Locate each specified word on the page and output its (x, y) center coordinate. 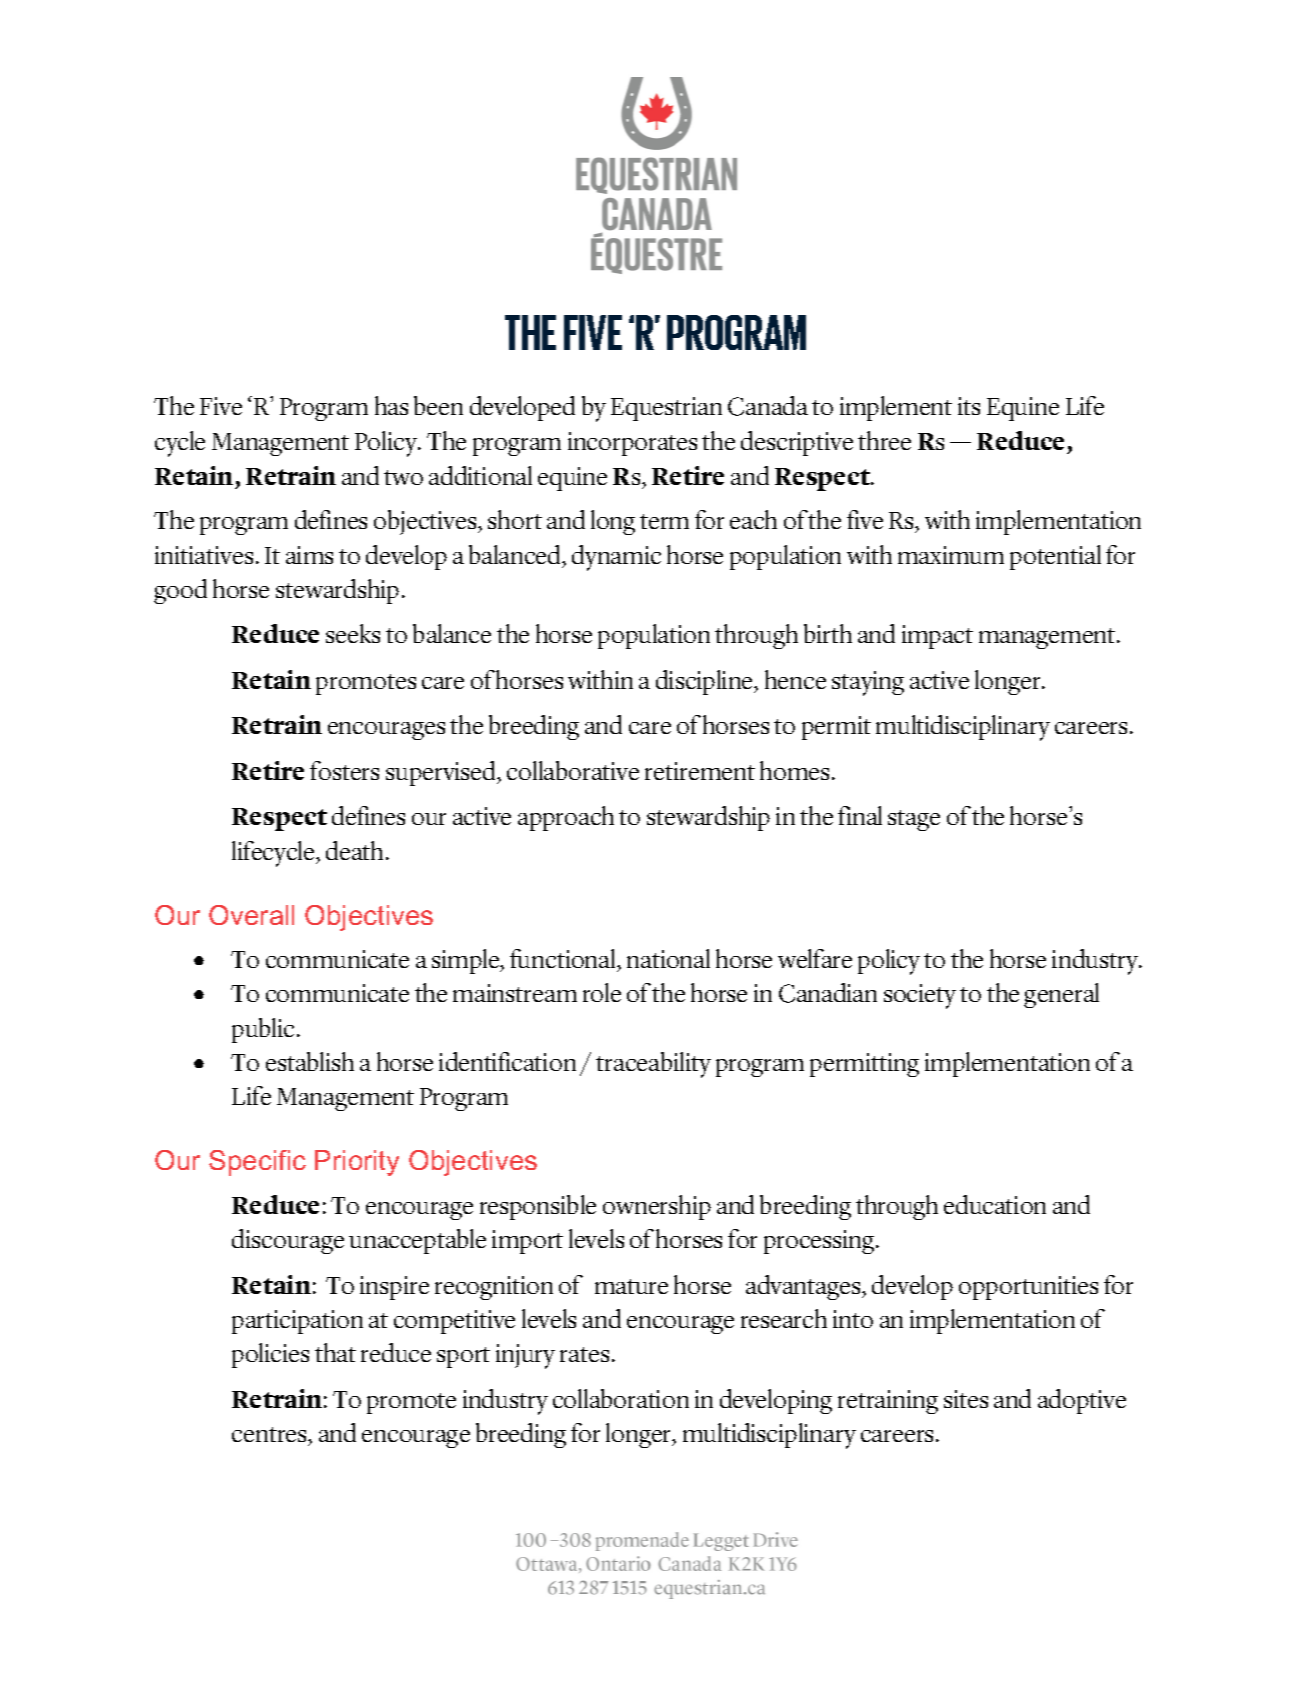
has (391, 405)
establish (310, 1061)
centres (270, 1434)
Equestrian (666, 409)
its (969, 406)
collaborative (573, 770)
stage (914, 820)
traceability (653, 1065)
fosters (344, 770)
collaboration (621, 1398)
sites (966, 1399)
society (920, 996)
